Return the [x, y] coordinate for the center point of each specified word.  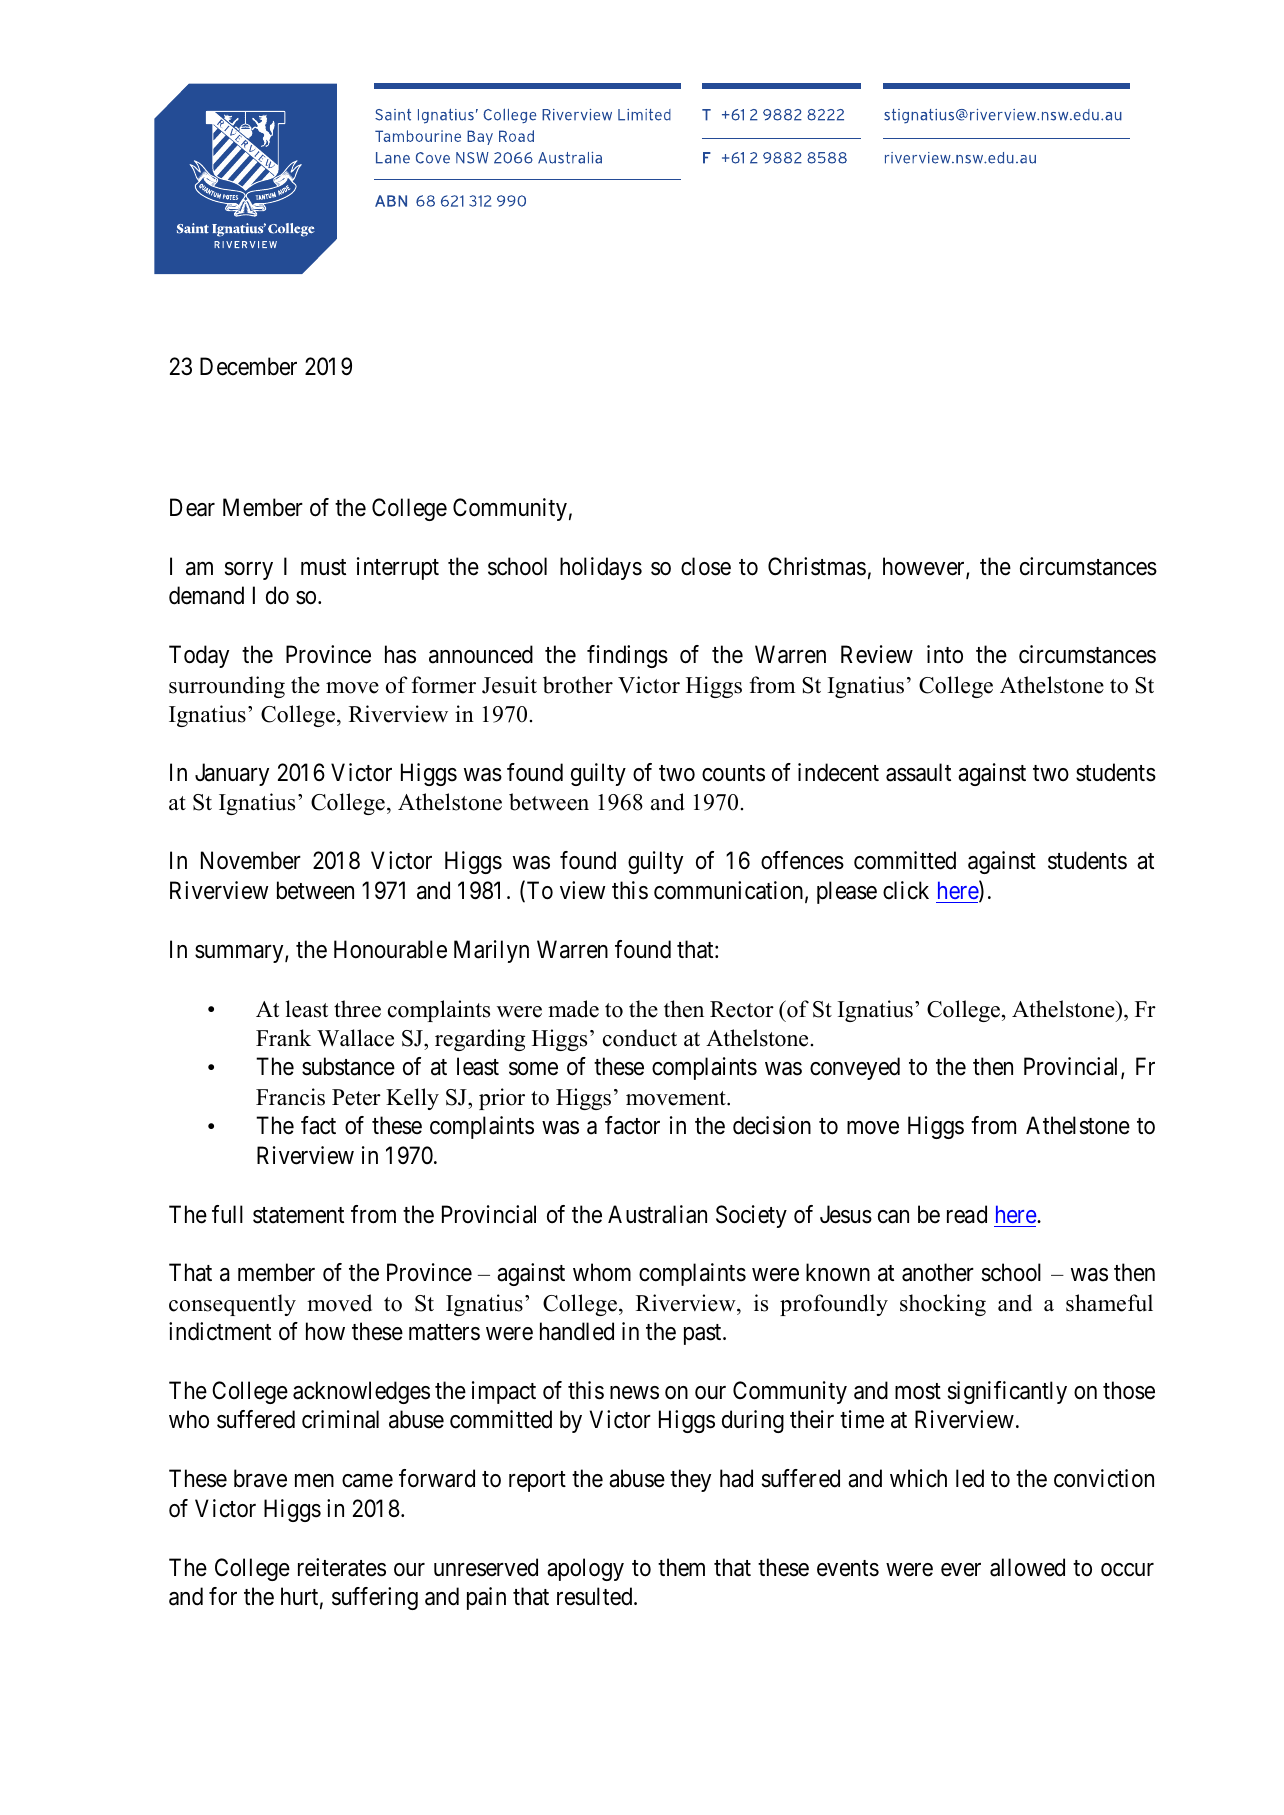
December [248, 366]
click [906, 890]
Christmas [817, 566]
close [706, 566]
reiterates [342, 1567]
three [357, 1009]
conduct [640, 1038]
